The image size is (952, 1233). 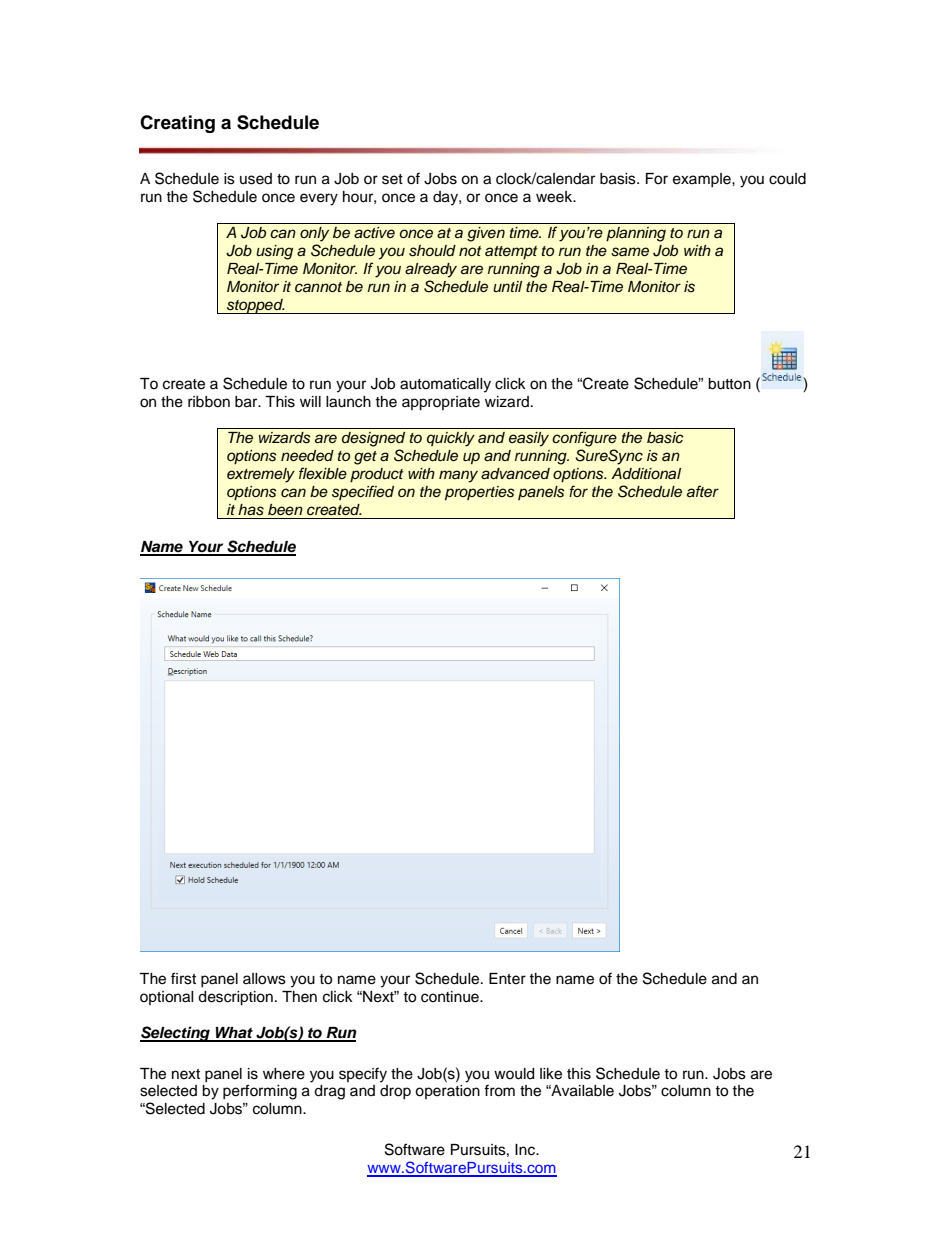 What do you see at coordinates (451, 997) in the page?
I see `continue` at bounding box center [451, 997].
